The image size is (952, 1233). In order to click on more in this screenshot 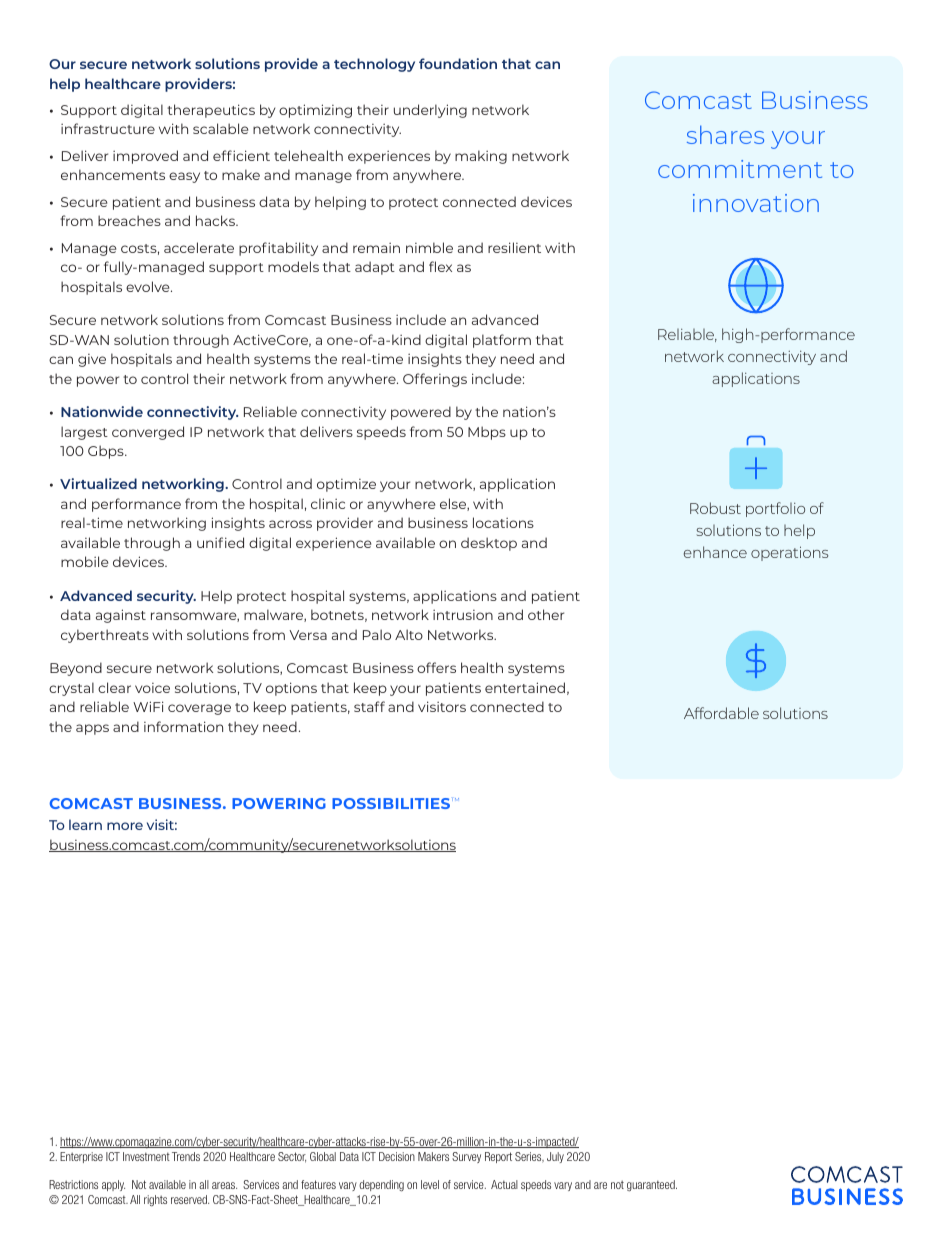, I will do `click(125, 826)`.
